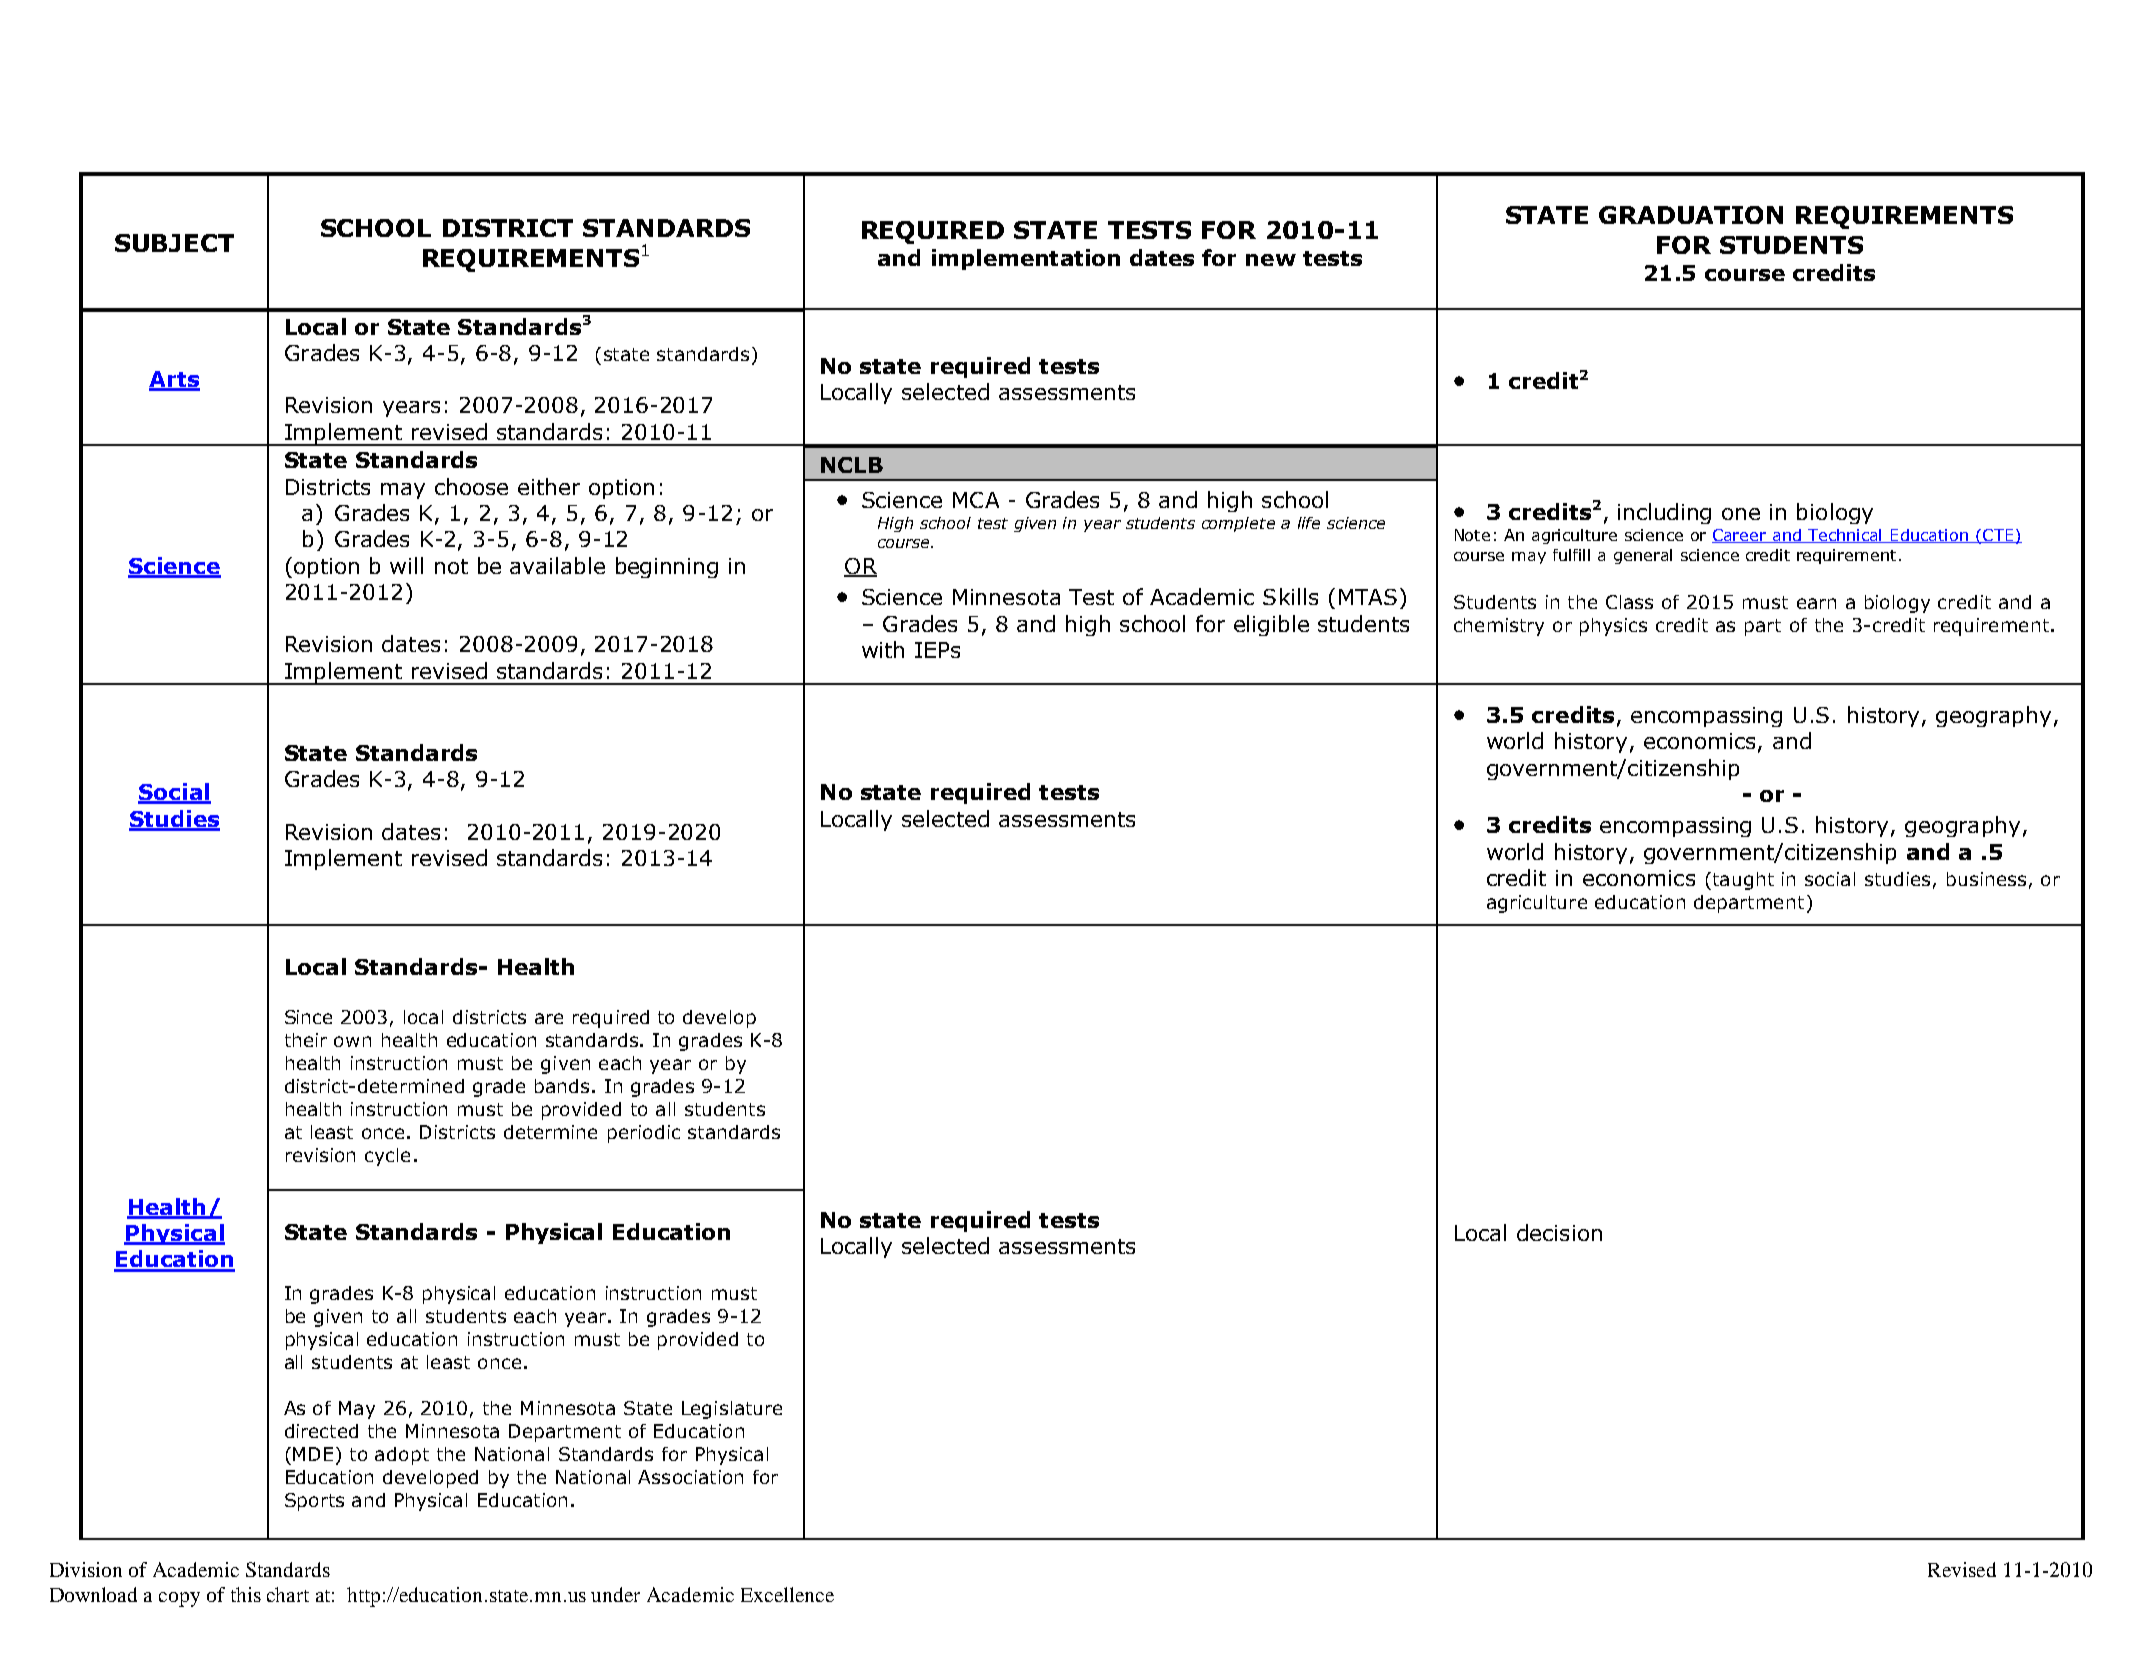  Describe the element at coordinates (976, 500) in the document. I see `MCA` at that location.
